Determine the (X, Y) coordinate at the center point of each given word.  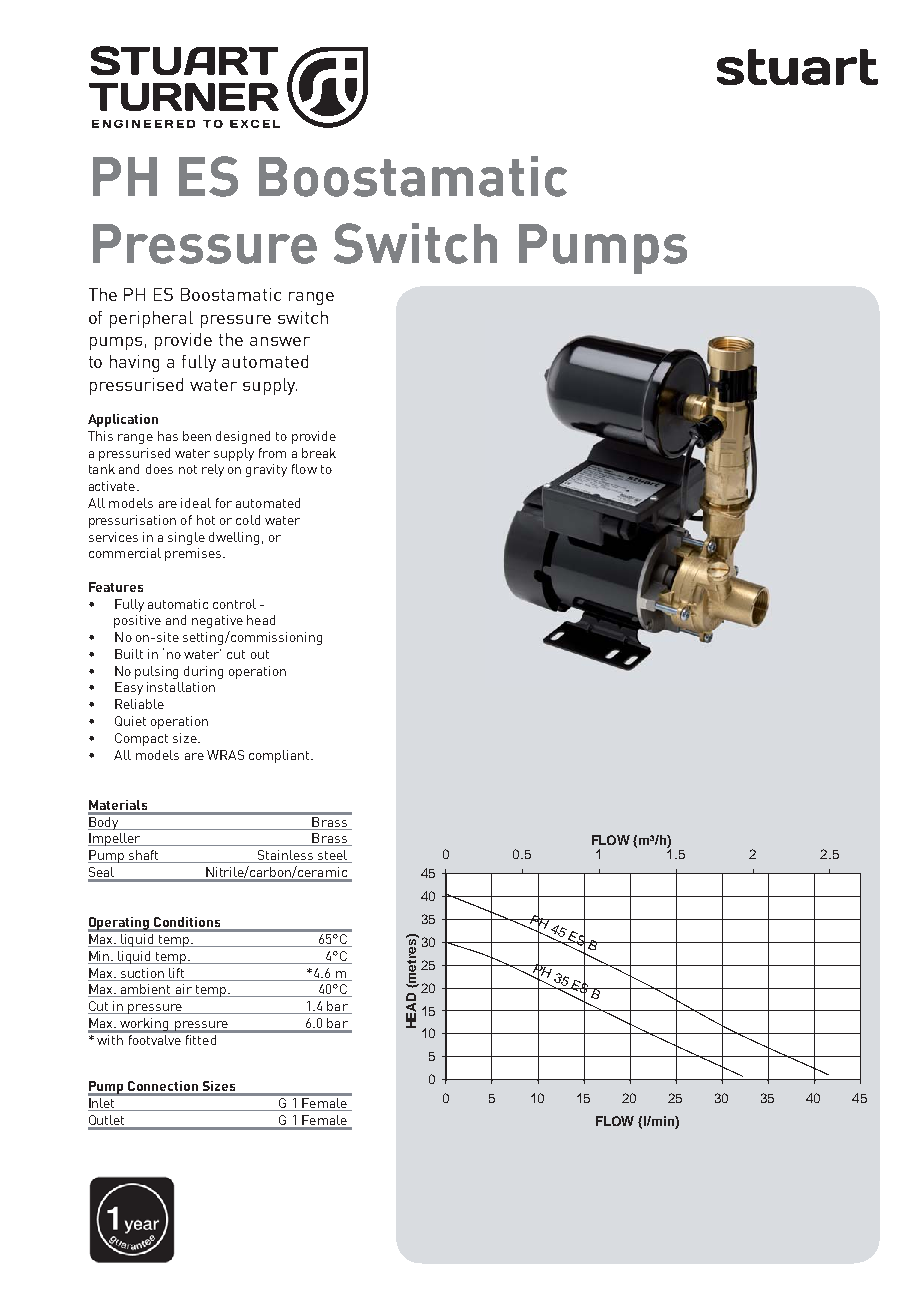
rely (213, 470)
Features (116, 587)
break (319, 453)
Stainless (286, 856)
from (272, 453)
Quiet (130, 721)
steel (332, 856)
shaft (143, 856)
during (203, 672)
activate (112, 486)
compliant (280, 756)
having (134, 363)
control (234, 604)
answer (280, 341)
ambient (146, 990)
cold (248, 520)
